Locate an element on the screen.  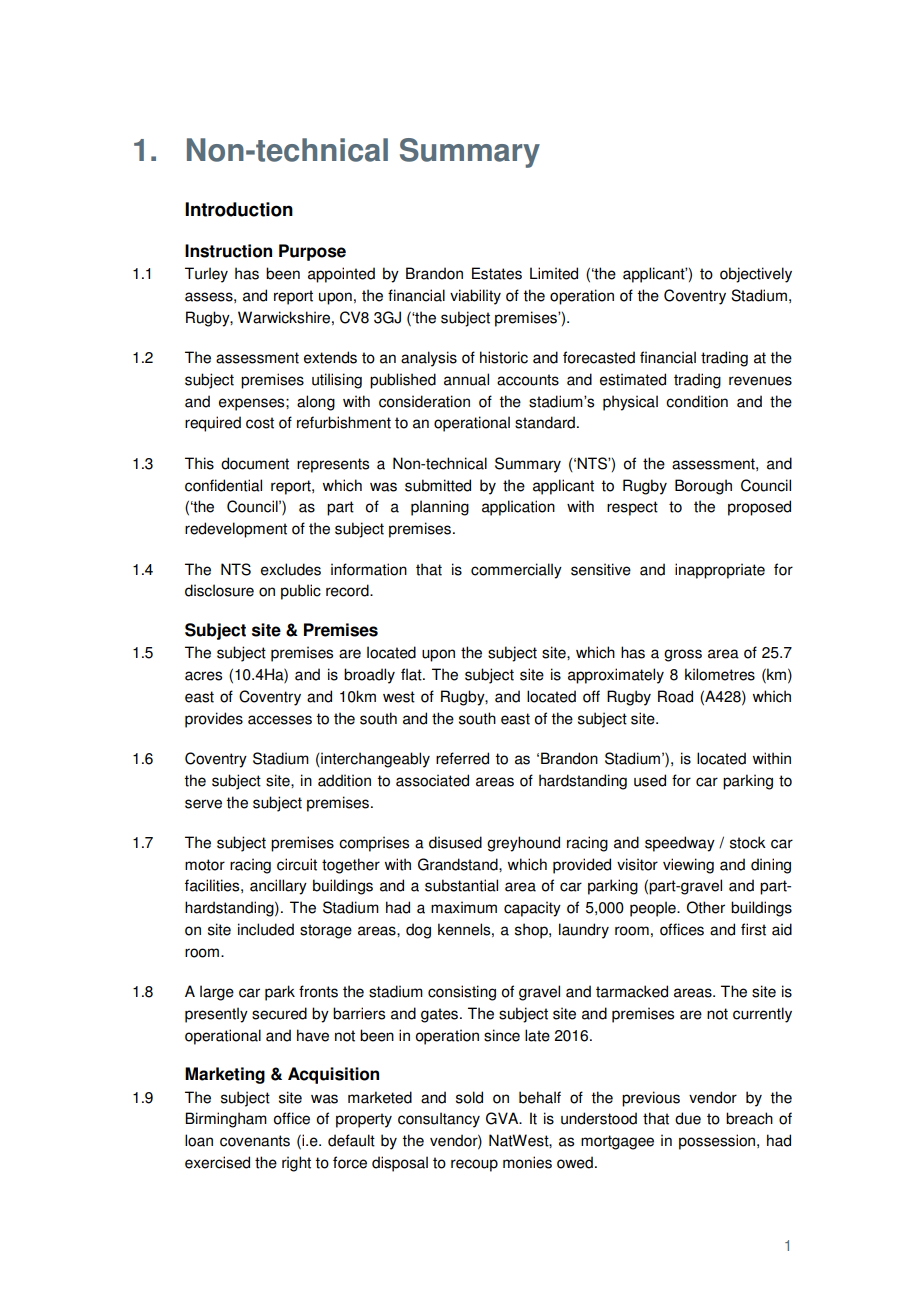
covenants is located at coordinates (255, 1141).
